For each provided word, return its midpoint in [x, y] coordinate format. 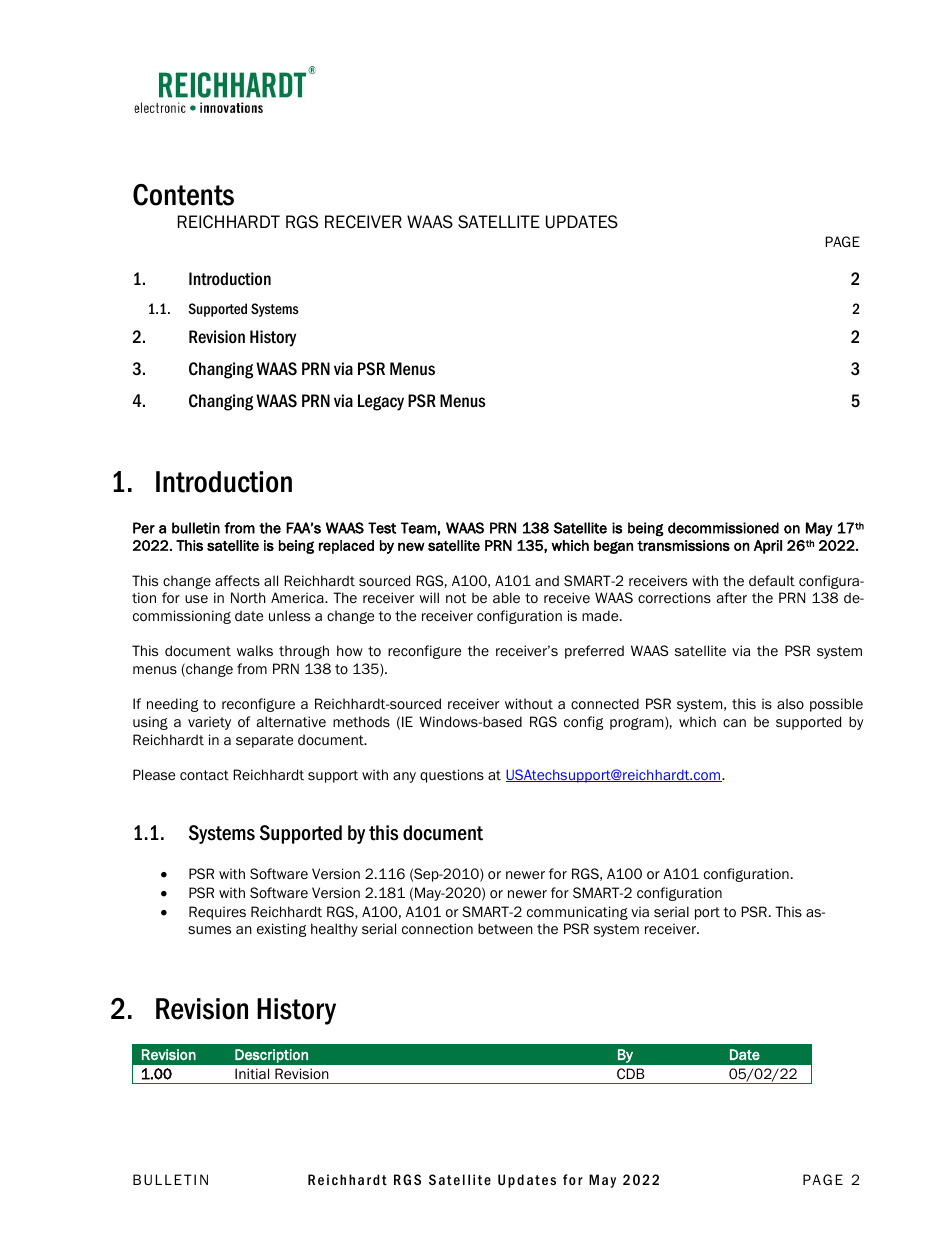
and [547, 580]
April [768, 547]
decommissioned [723, 528]
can [734, 723]
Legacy [381, 402]
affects [237, 581]
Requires [217, 913]
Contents [183, 195]
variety [209, 723]
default [772, 581]
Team [418, 528]
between [505, 928]
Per [144, 528]
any [404, 777]
